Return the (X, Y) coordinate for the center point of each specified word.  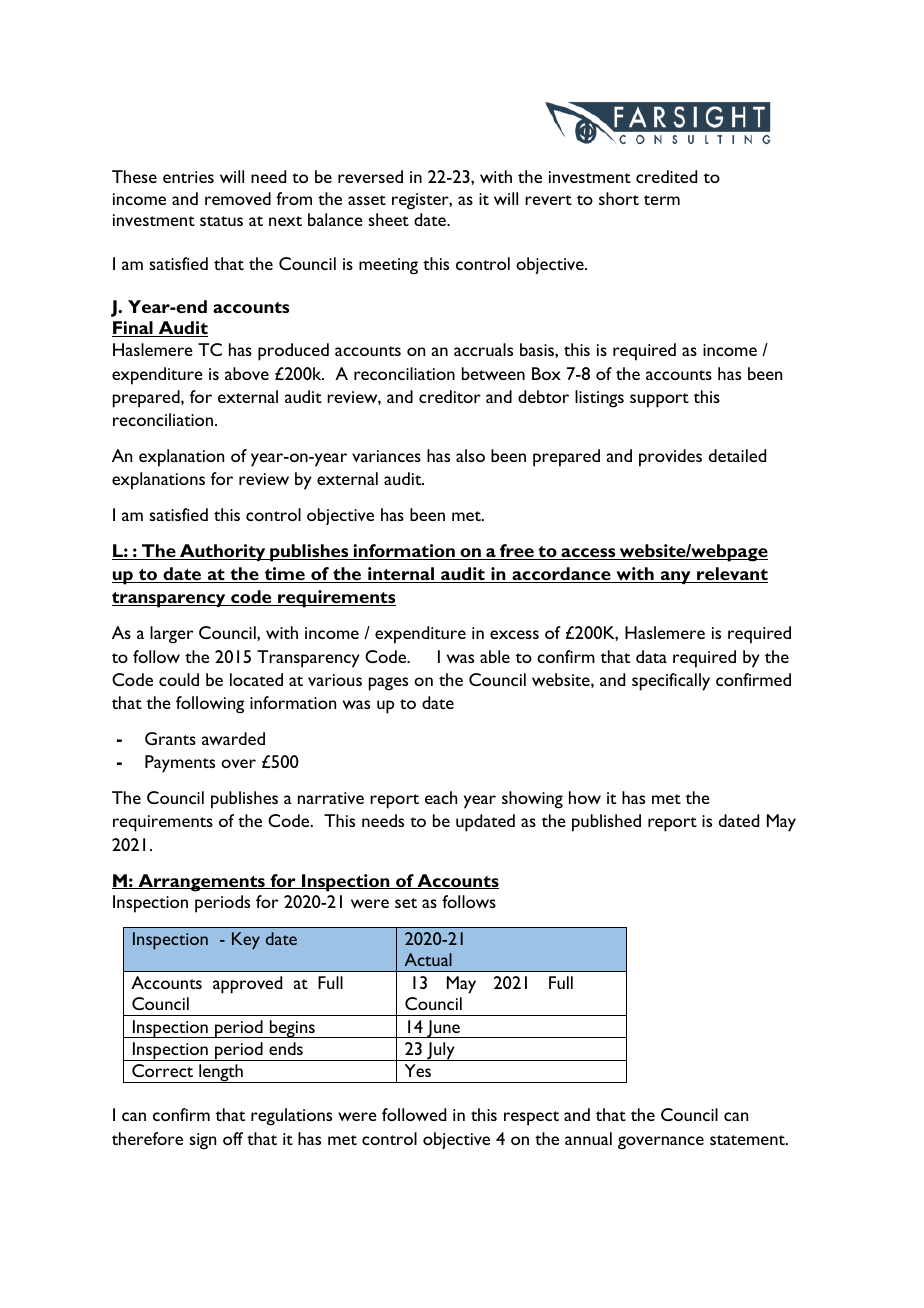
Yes (418, 1070)
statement (748, 1140)
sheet (388, 219)
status (221, 221)
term (662, 200)
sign (202, 1141)
